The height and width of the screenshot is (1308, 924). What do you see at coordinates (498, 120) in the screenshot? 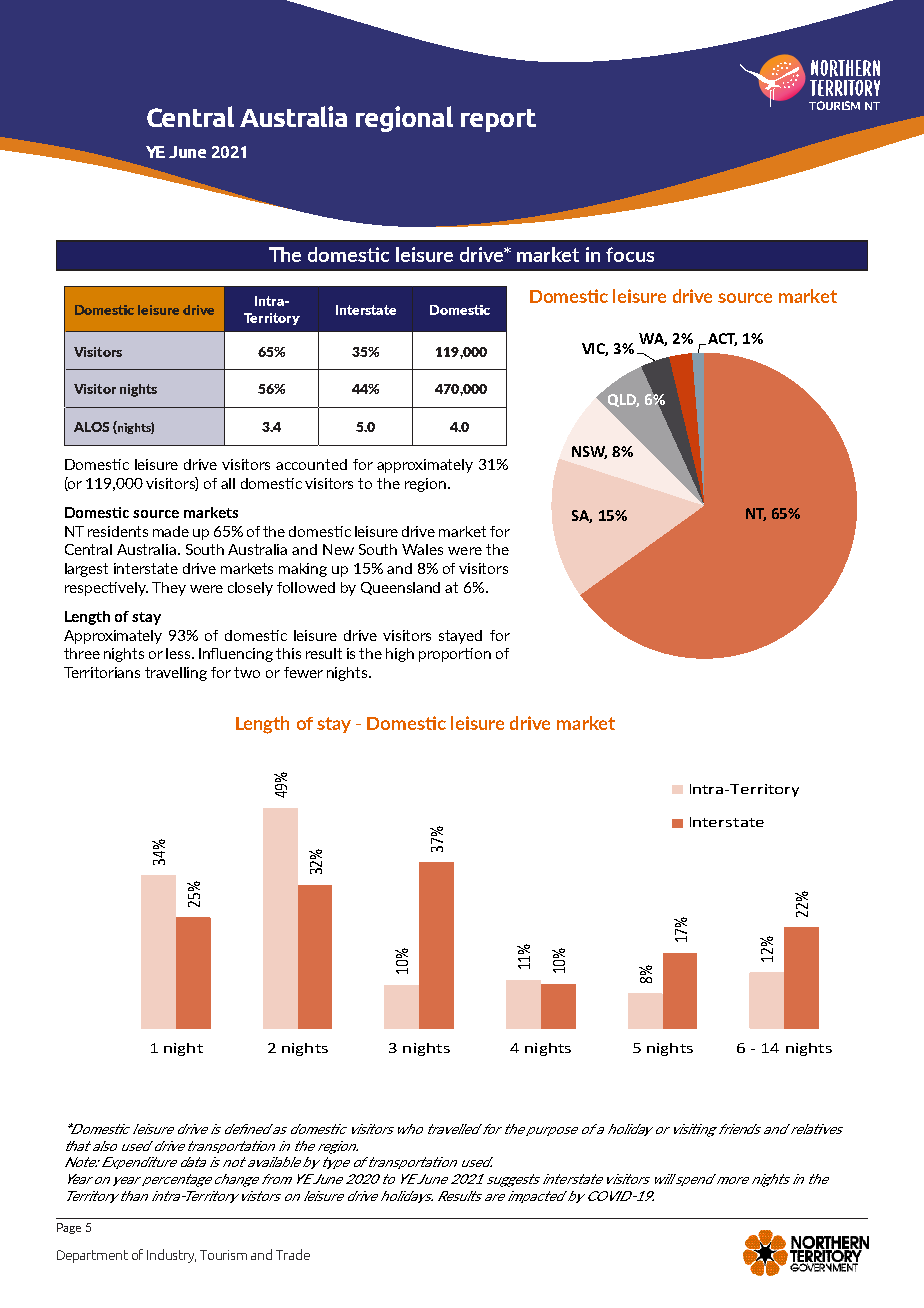
I see `report` at bounding box center [498, 120].
